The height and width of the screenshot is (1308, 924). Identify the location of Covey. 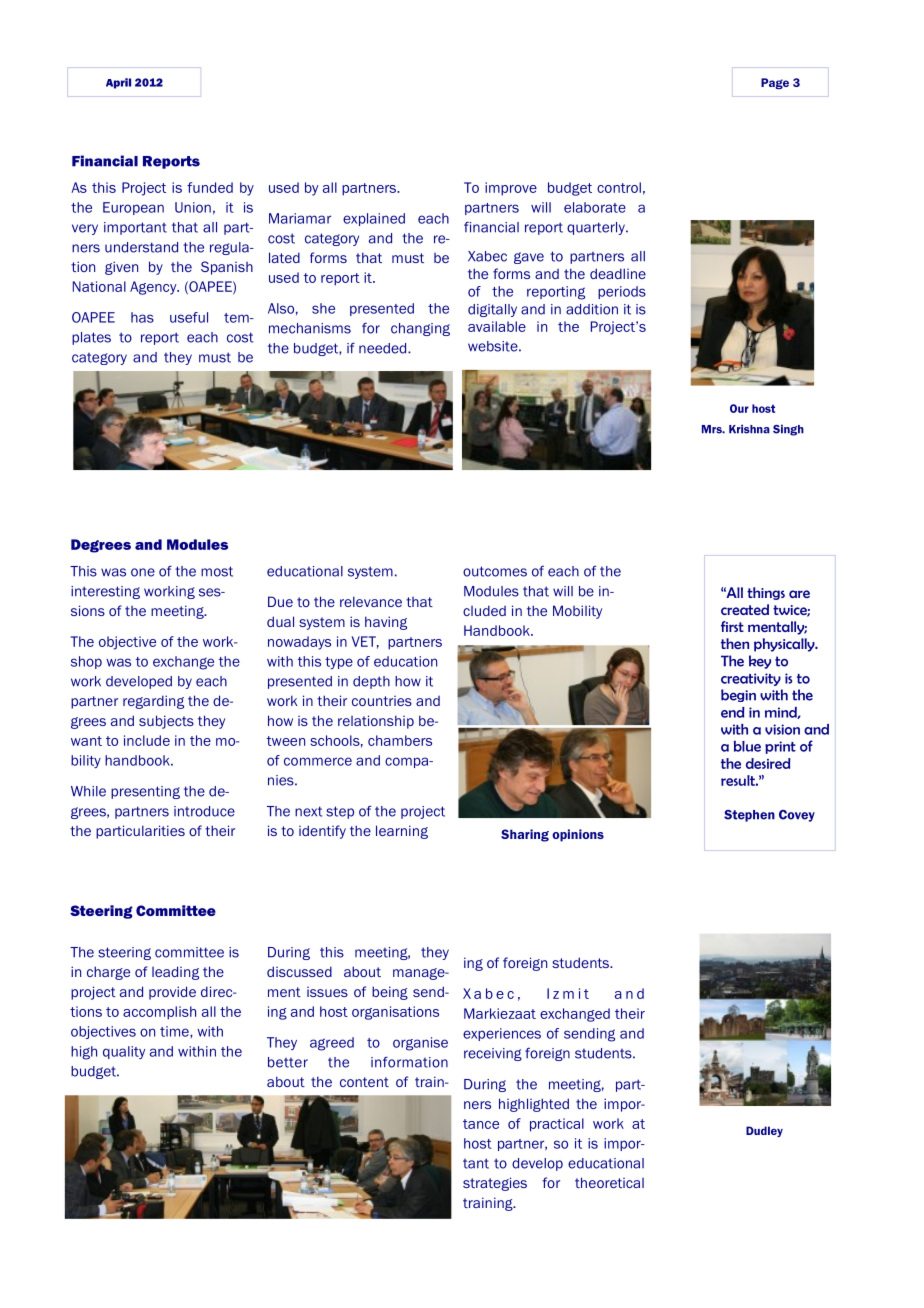
(797, 816).
